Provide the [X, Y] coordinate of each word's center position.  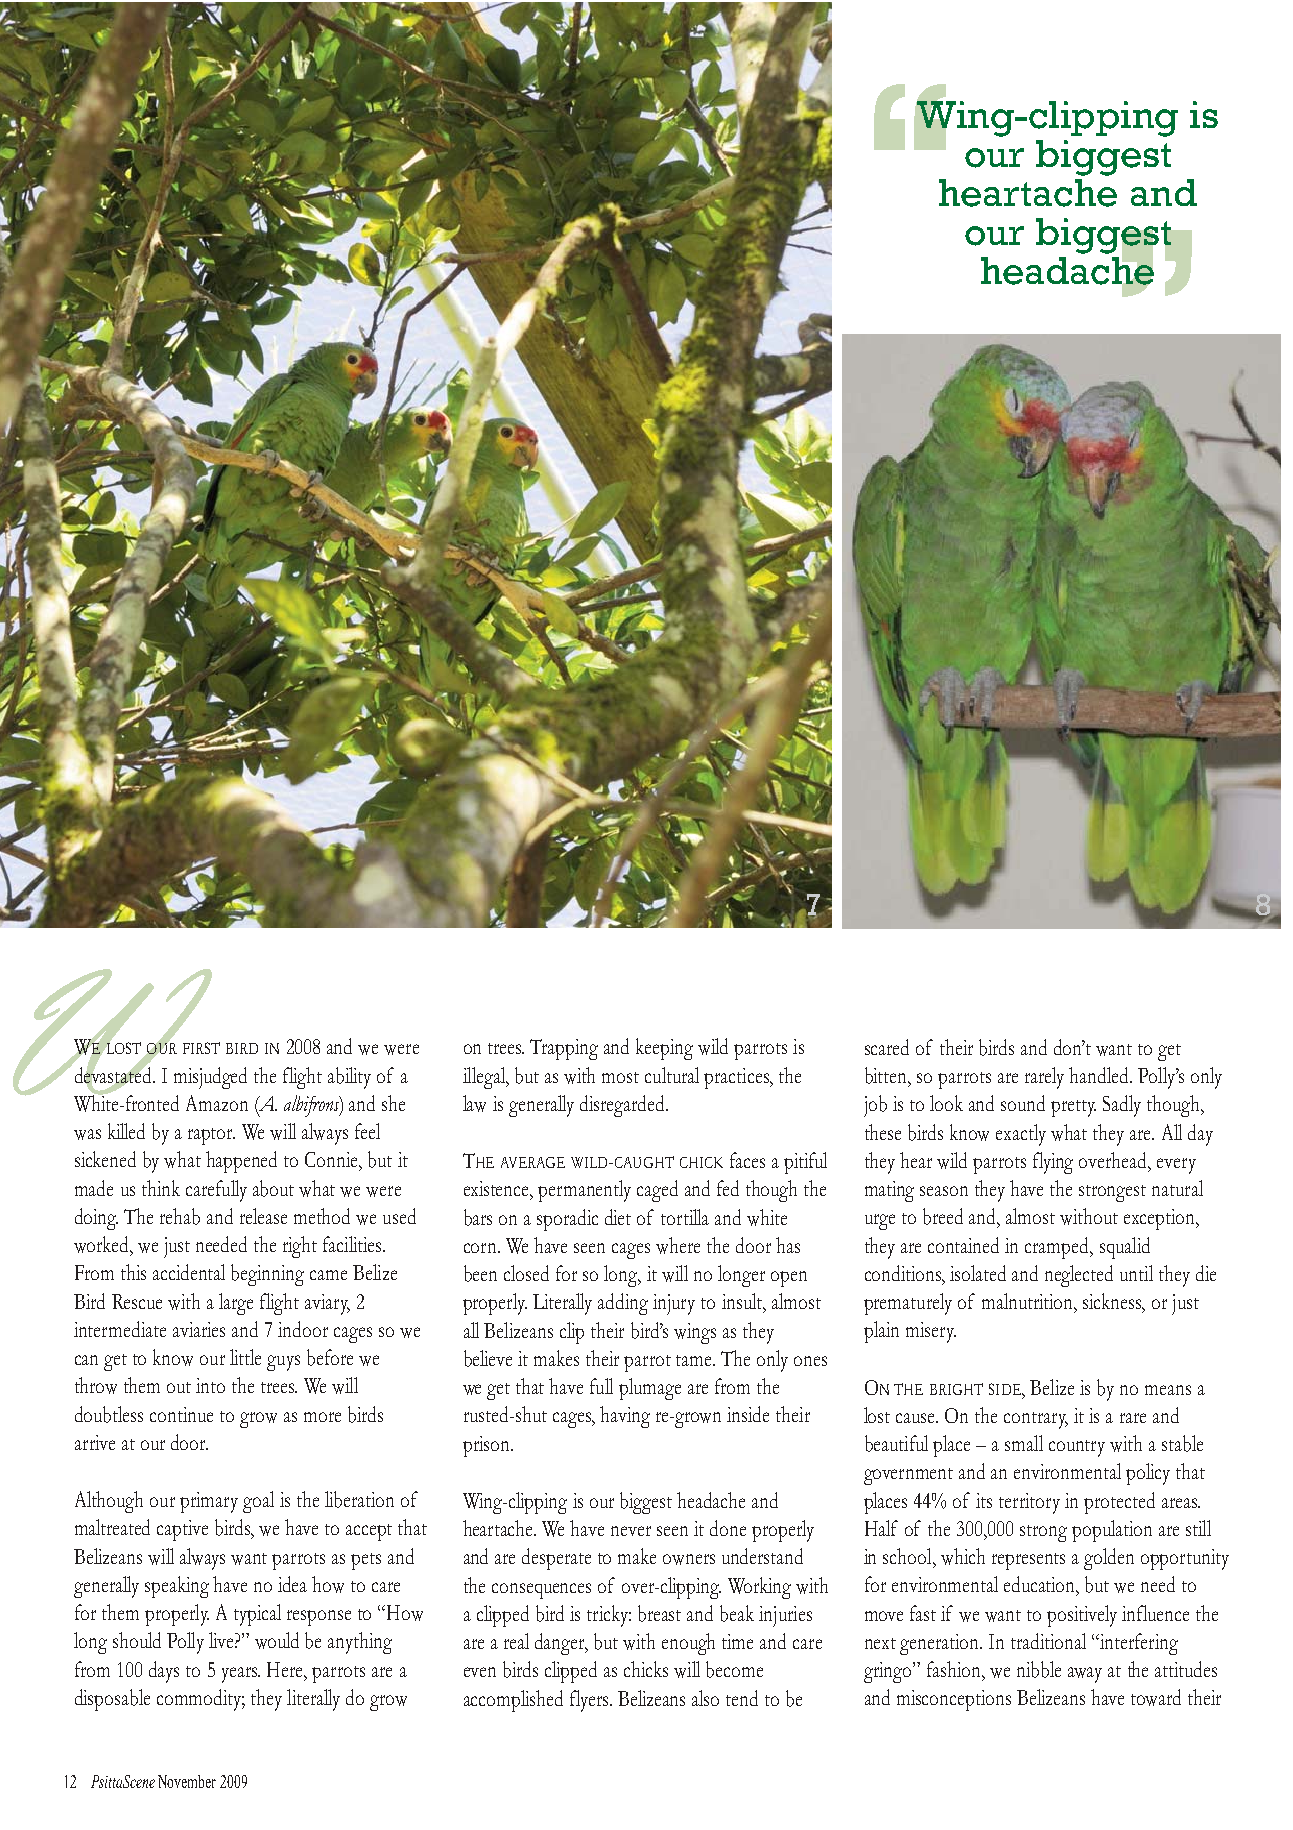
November [187, 1781]
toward [1156, 1697]
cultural [672, 1075]
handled [1100, 1075]
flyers [590, 1701]
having [625, 1417]
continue [181, 1414]
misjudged [210, 1078]
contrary [1036, 1420]
